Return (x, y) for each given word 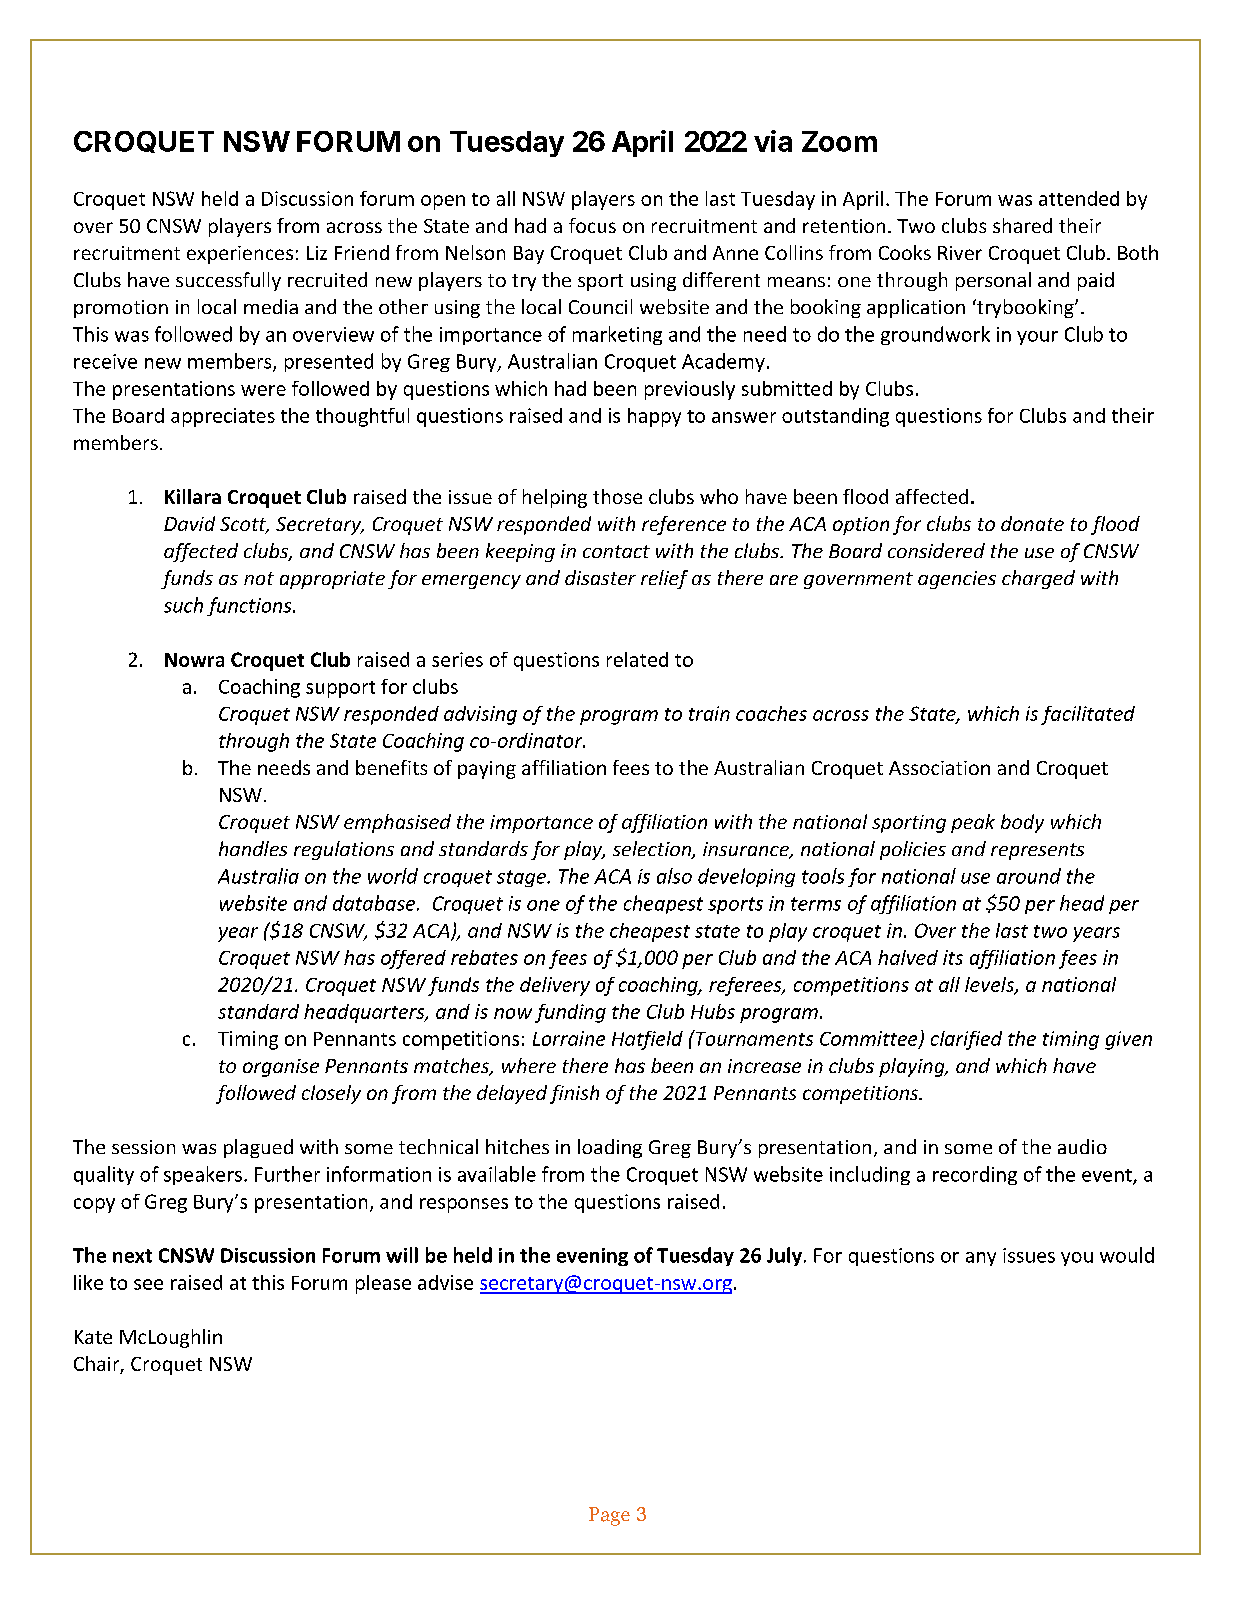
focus (592, 225)
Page (609, 1516)
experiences (240, 255)
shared (1022, 225)
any (981, 1259)
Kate (93, 1337)
